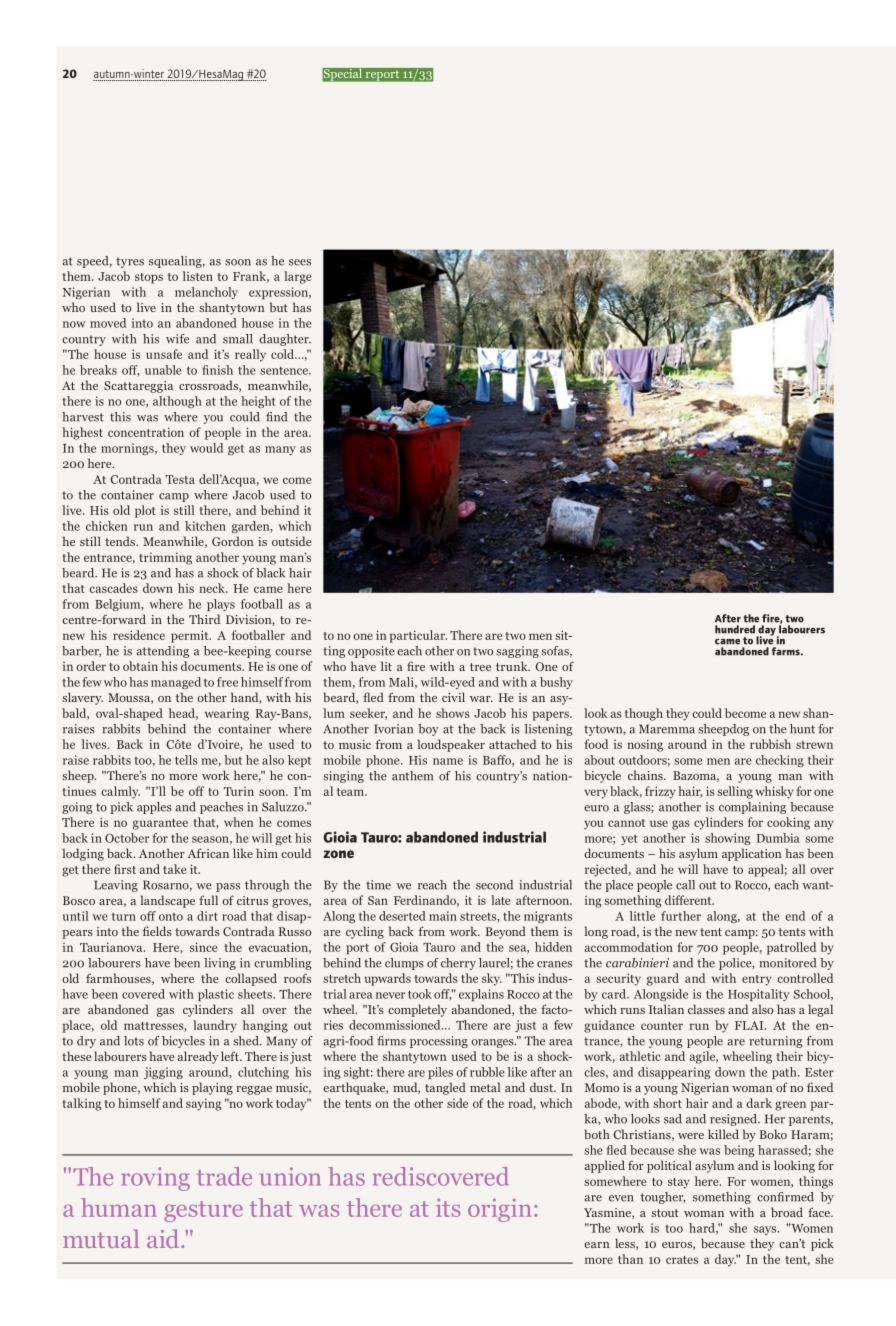  What do you see at coordinates (500, 1210) in the screenshot?
I see `origin` at bounding box center [500, 1210].
